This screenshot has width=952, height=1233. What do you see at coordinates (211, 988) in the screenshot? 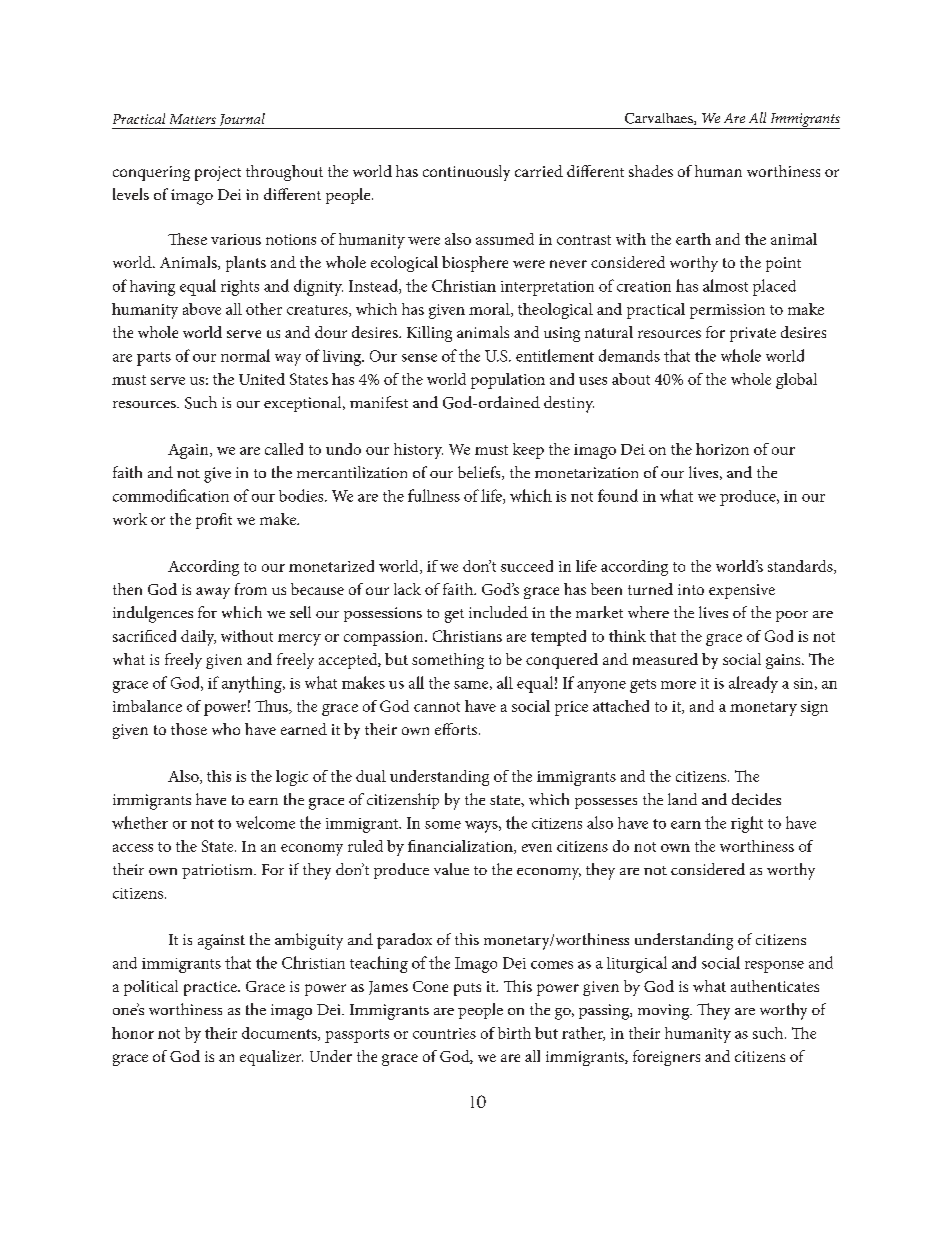
I see `practice` at bounding box center [211, 988].
